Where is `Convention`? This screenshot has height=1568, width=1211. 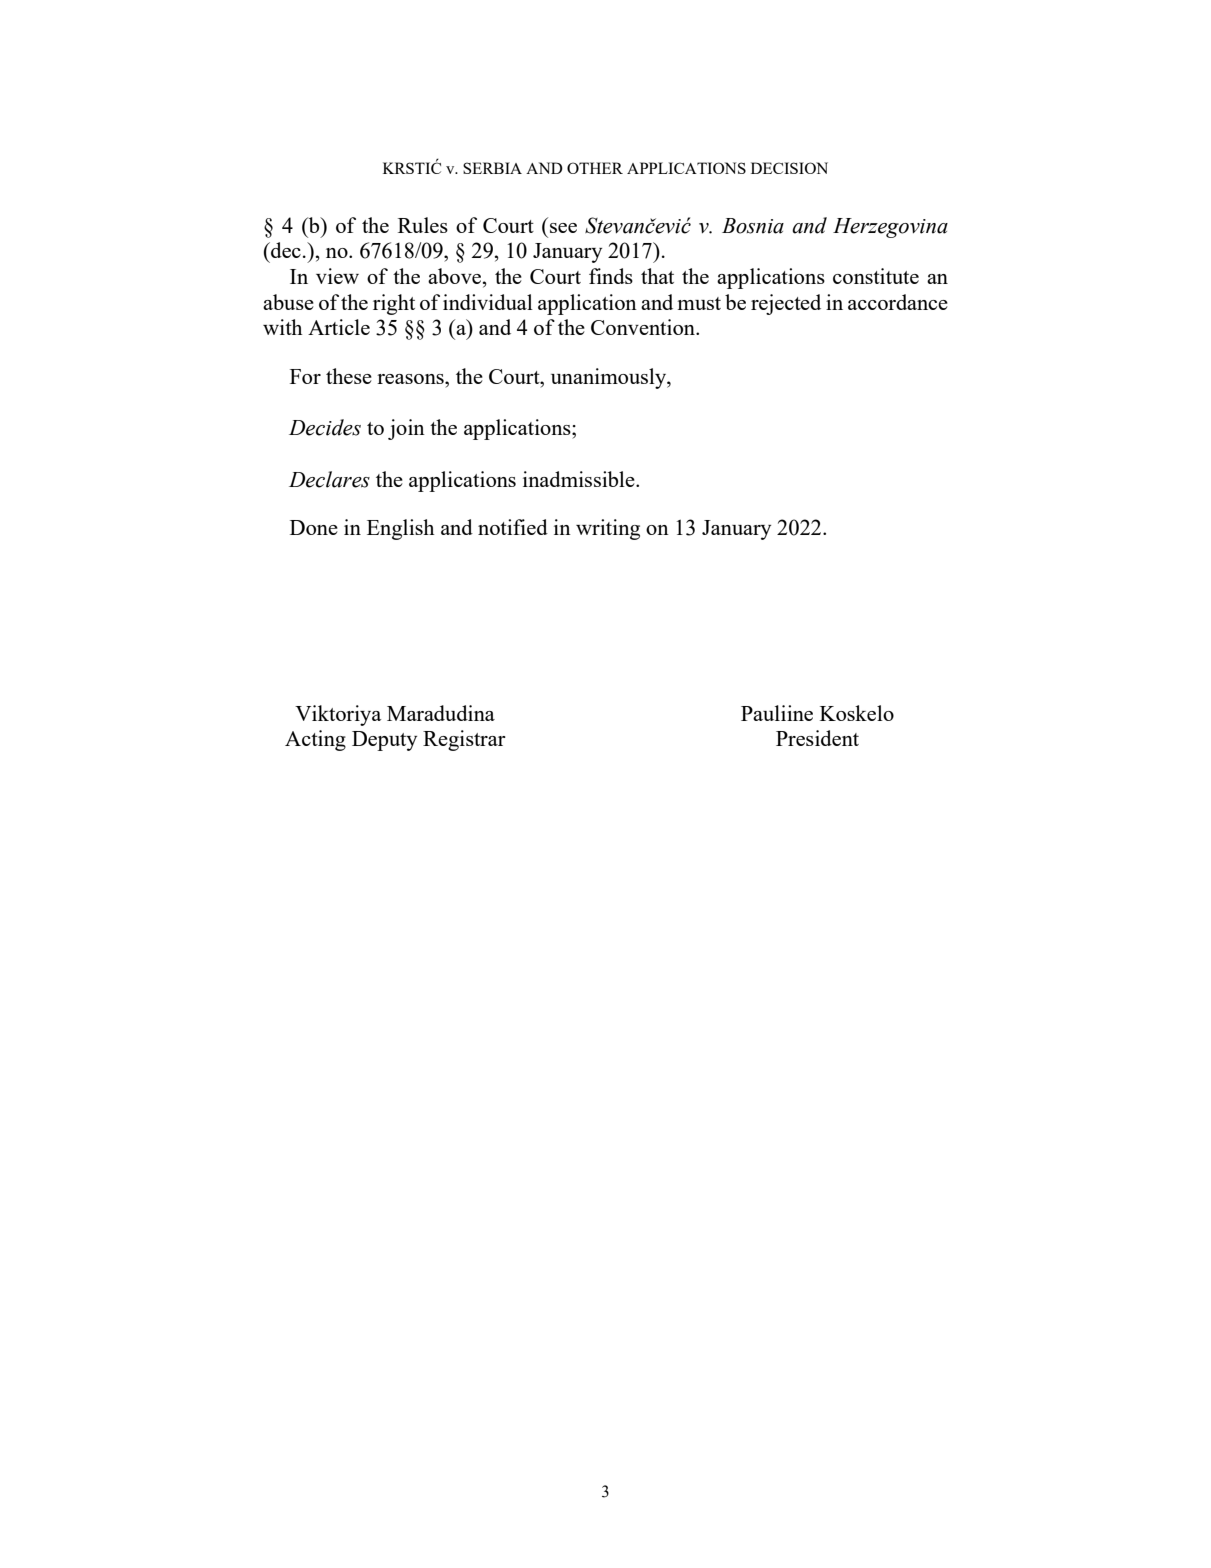
Convention is located at coordinates (644, 327).
